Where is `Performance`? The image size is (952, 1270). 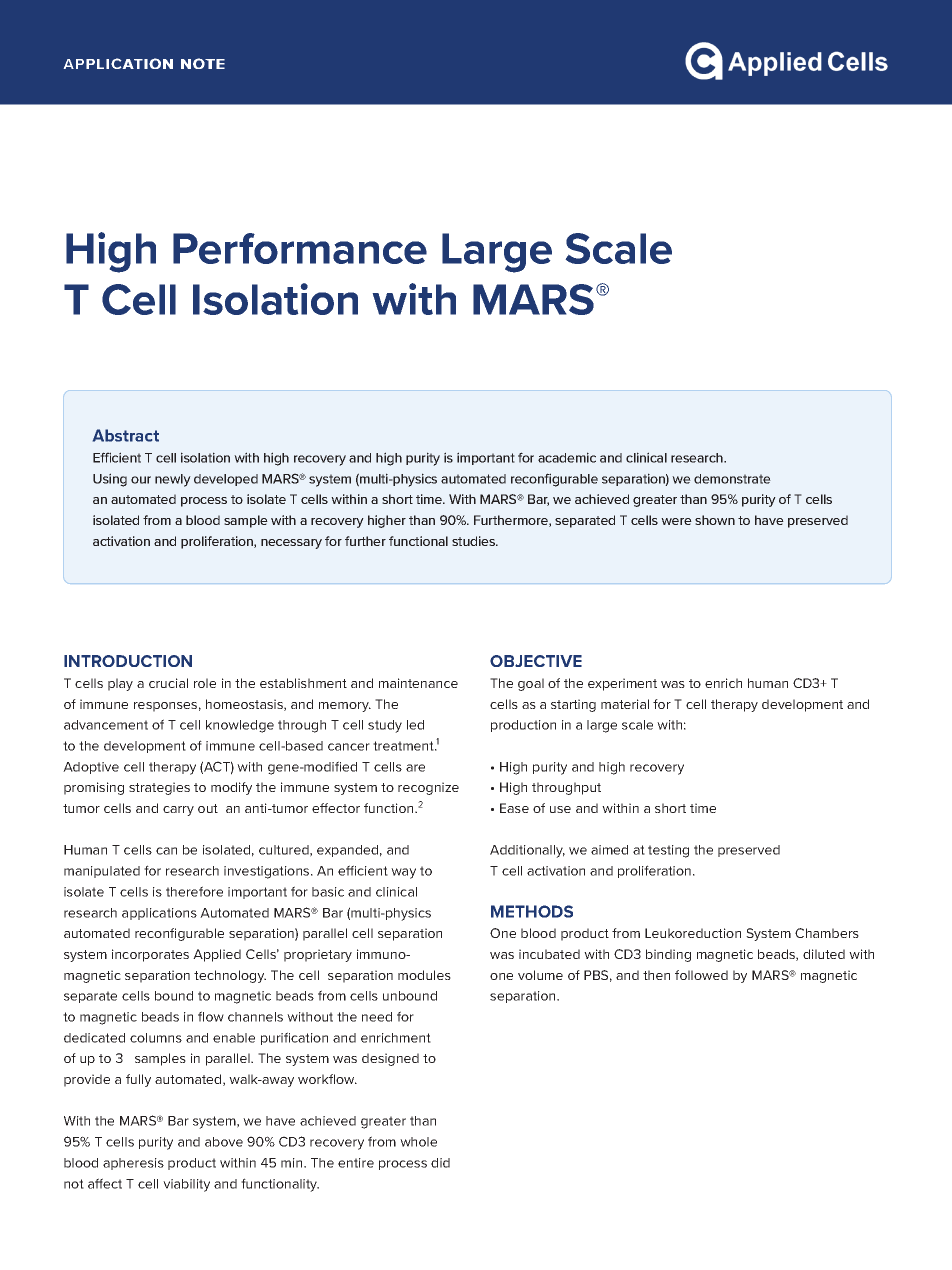
Performance is located at coordinates (300, 248).
